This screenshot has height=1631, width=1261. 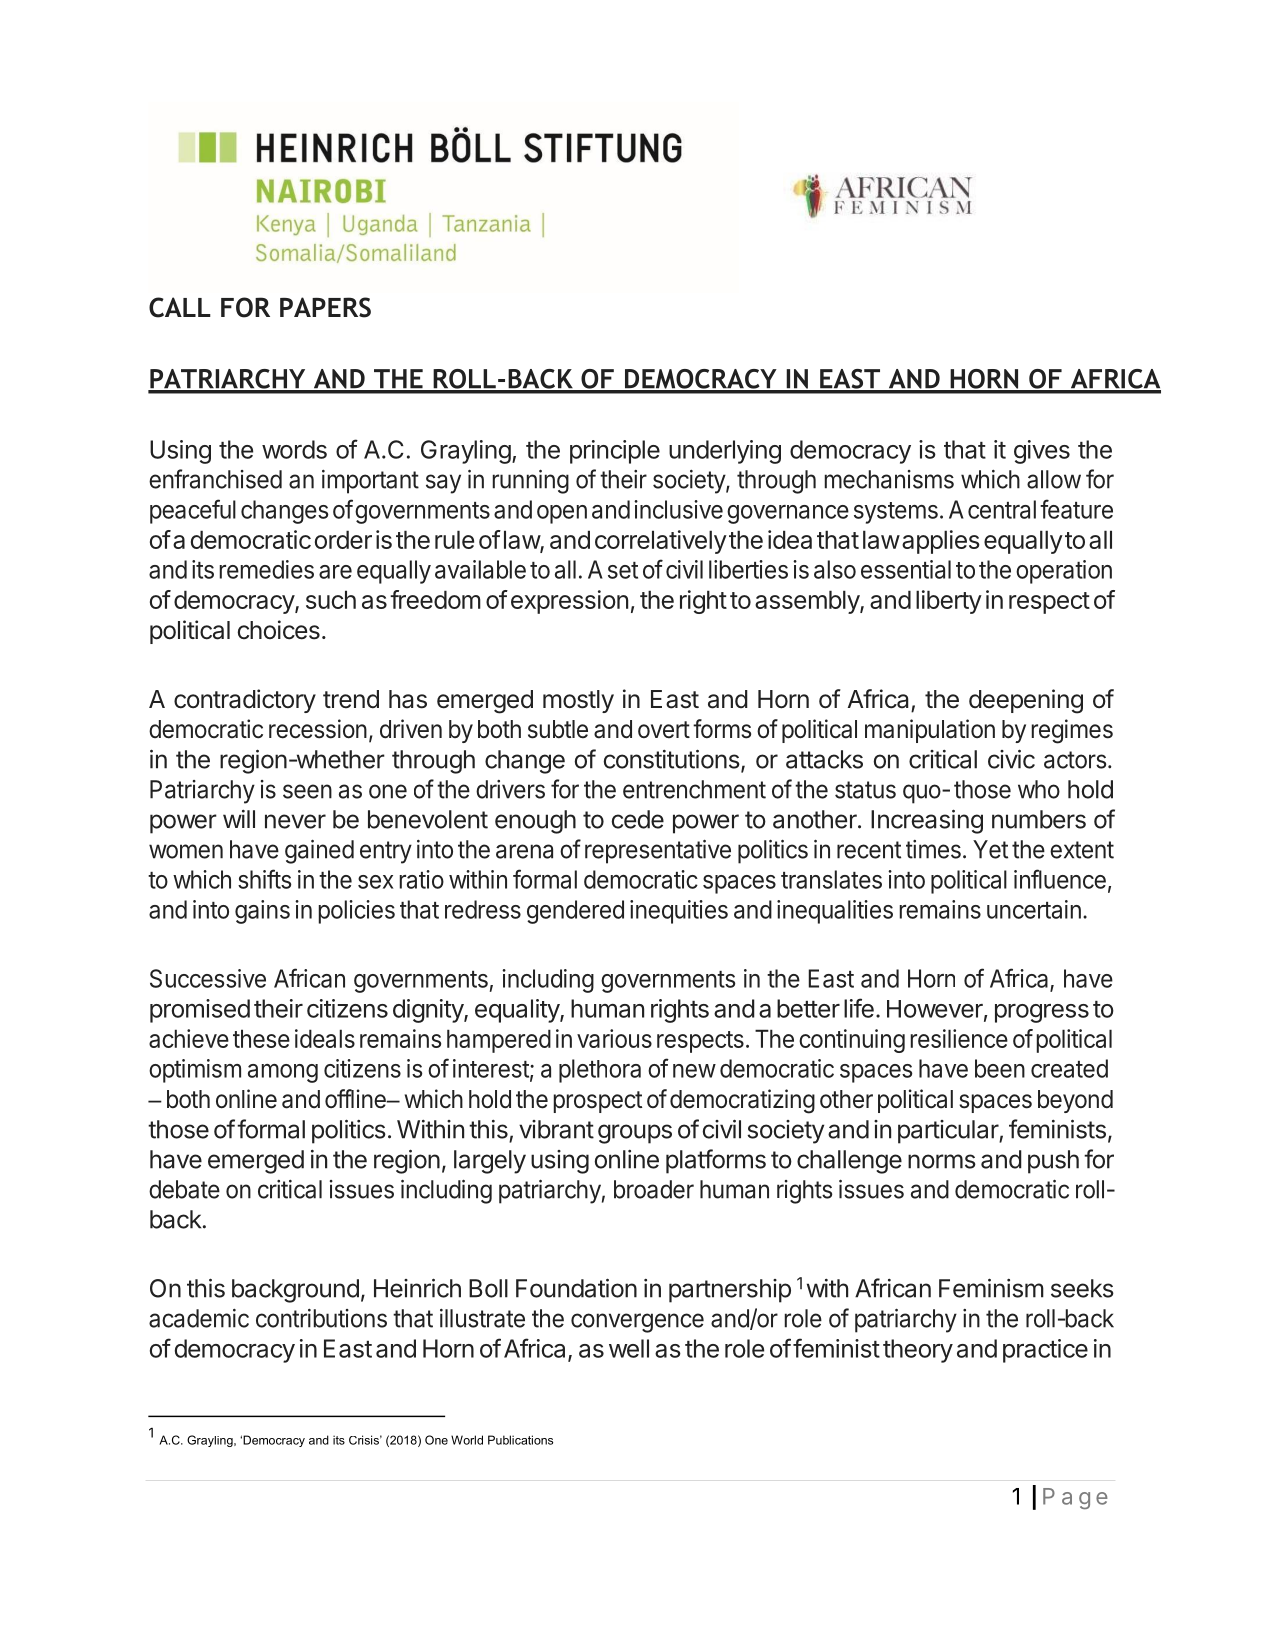 What do you see at coordinates (321, 1318) in the screenshot?
I see `contributions` at bounding box center [321, 1318].
